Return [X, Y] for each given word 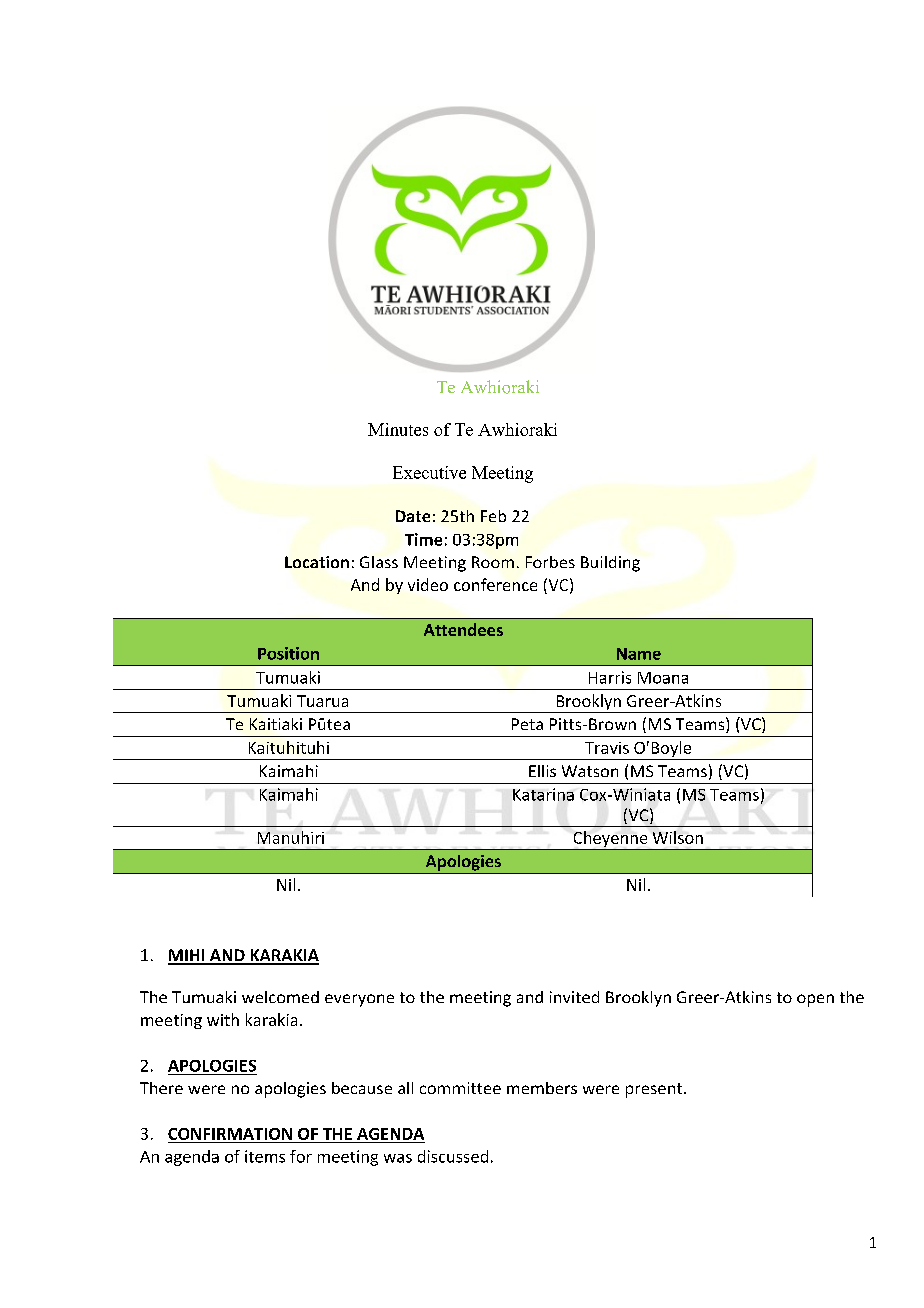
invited [574, 997]
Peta [527, 724]
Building [610, 564]
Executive [429, 472]
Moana [663, 678]
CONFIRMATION [230, 1134]
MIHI [187, 956]
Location [317, 562]
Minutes [398, 429]
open [815, 1000]
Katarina [543, 794]
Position [288, 653]
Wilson [678, 837]
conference [495, 584]
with [223, 1019]
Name [639, 654]
